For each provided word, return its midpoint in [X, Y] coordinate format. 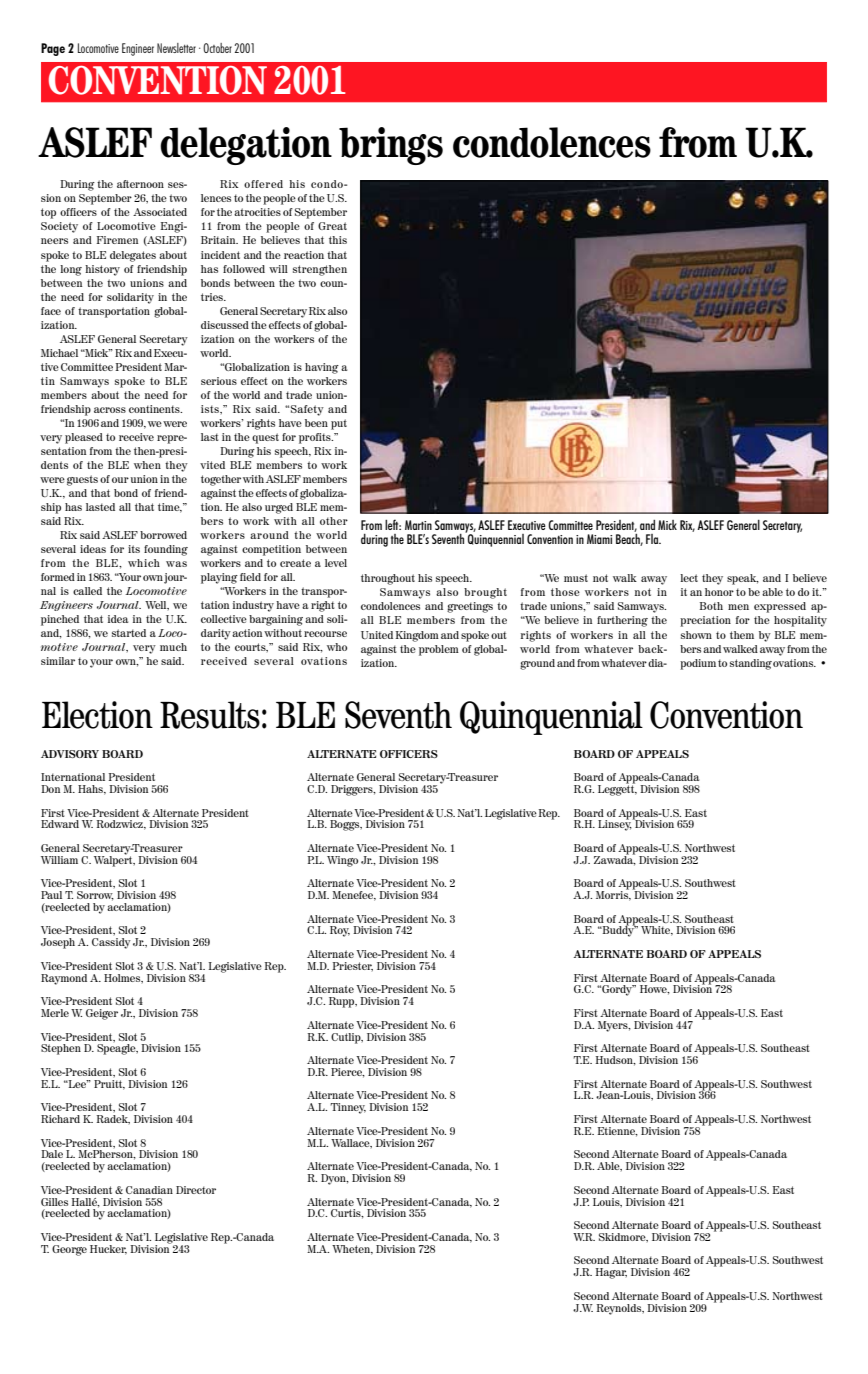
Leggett [617, 789]
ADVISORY [70, 754]
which [144, 563]
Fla [653, 539]
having [322, 368]
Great [332, 226]
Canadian [149, 1190]
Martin [418, 525]
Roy [340, 931]
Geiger [102, 1014]
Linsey [615, 824]
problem [439, 650]
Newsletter [176, 48]
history [102, 270]
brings [391, 146]
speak [743, 579]
